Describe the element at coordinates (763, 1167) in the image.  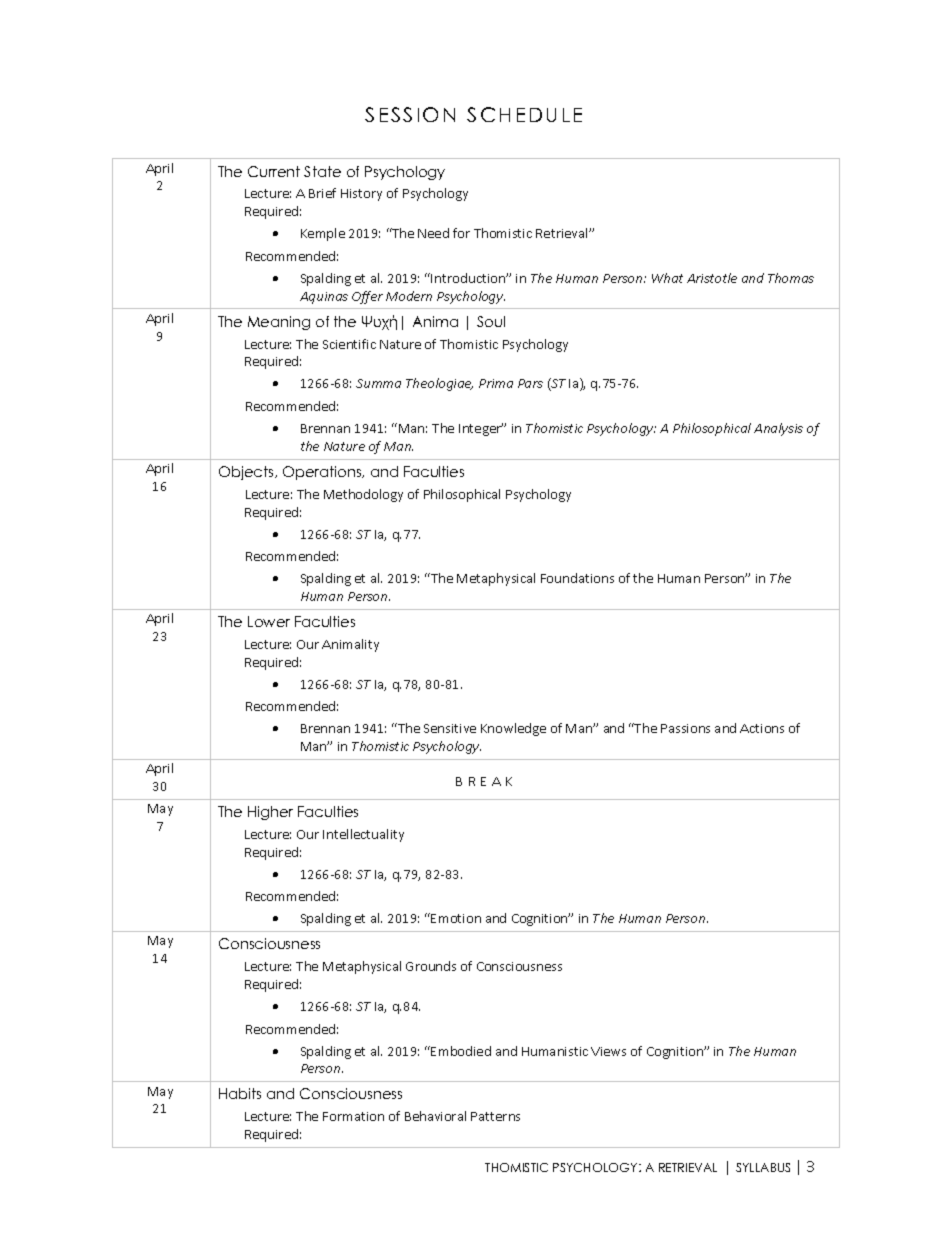
I see `SYLLABUS` at that location.
